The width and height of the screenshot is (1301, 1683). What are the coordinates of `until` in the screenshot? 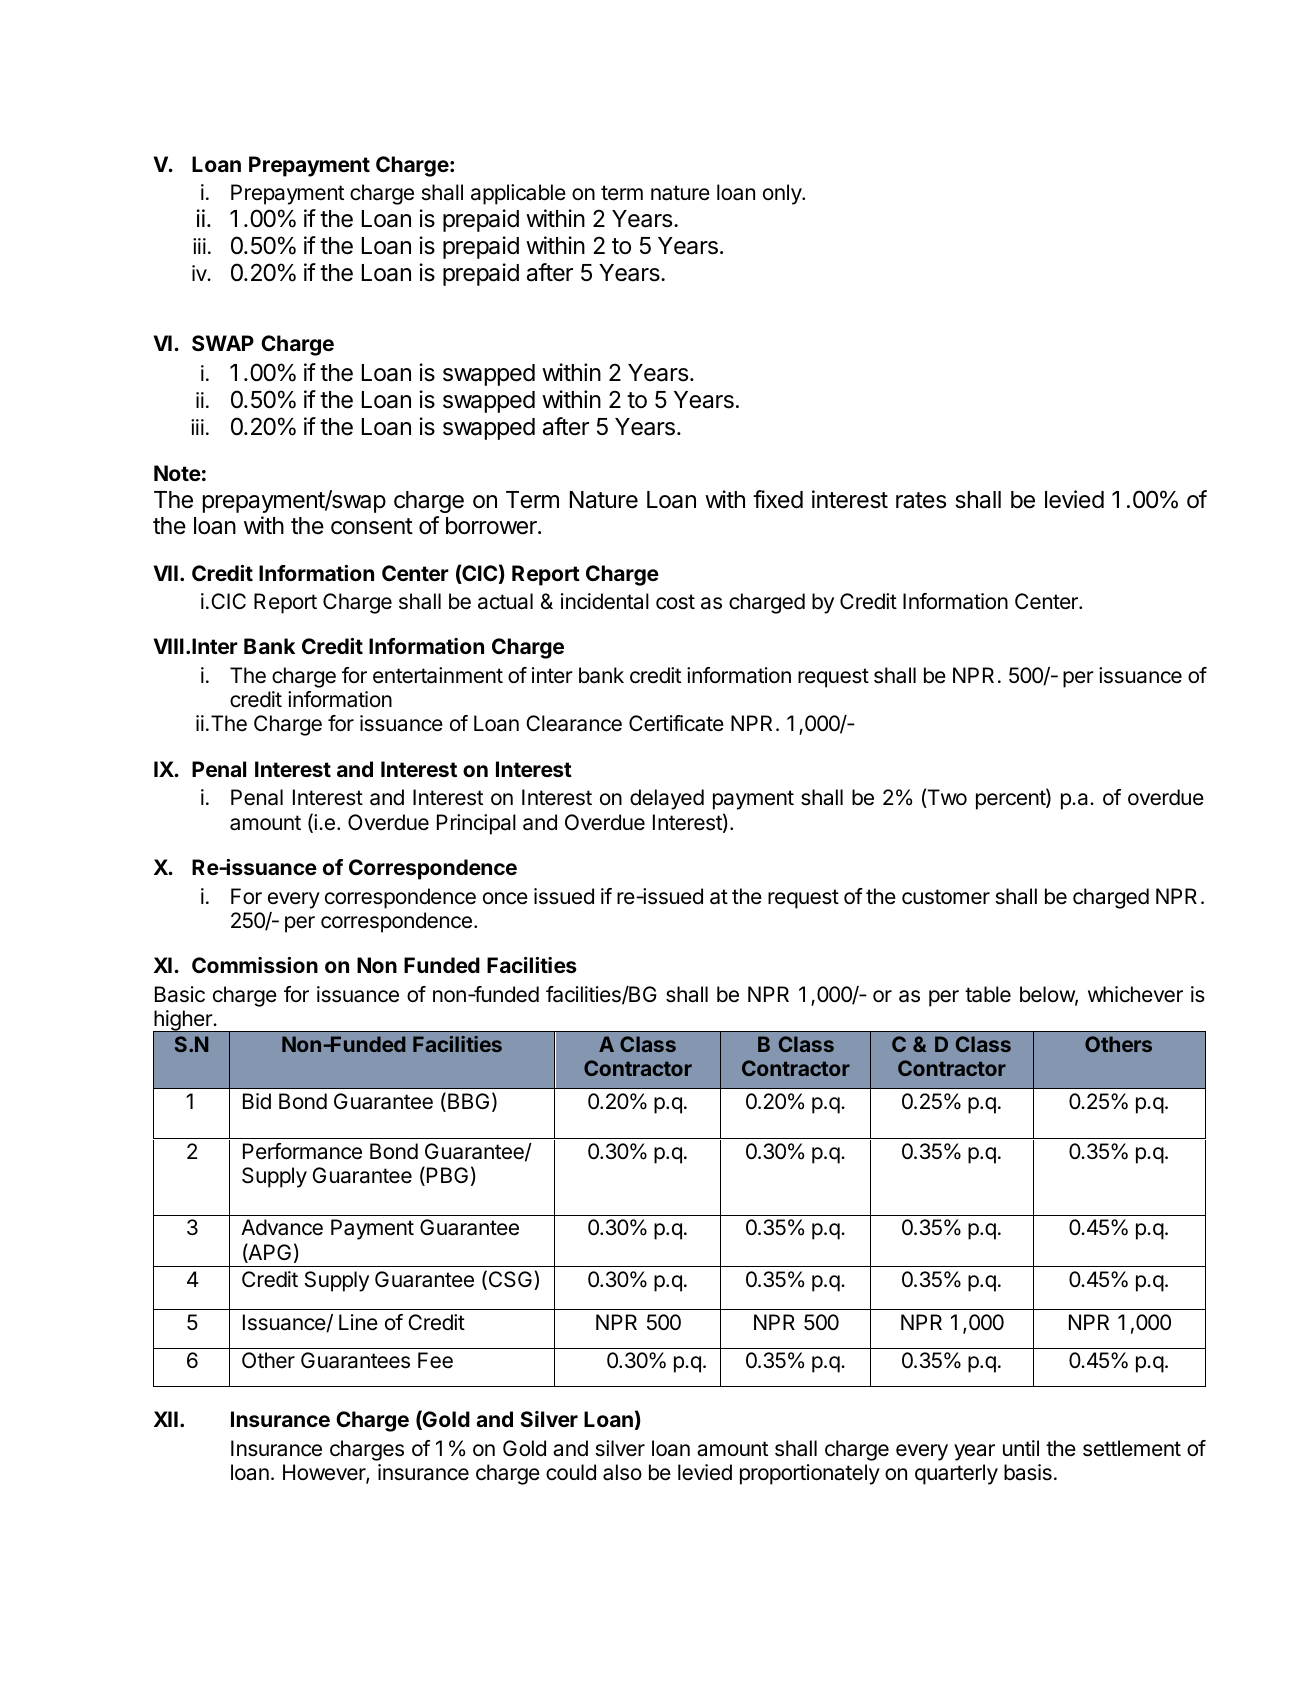 It's located at (1021, 1448).
